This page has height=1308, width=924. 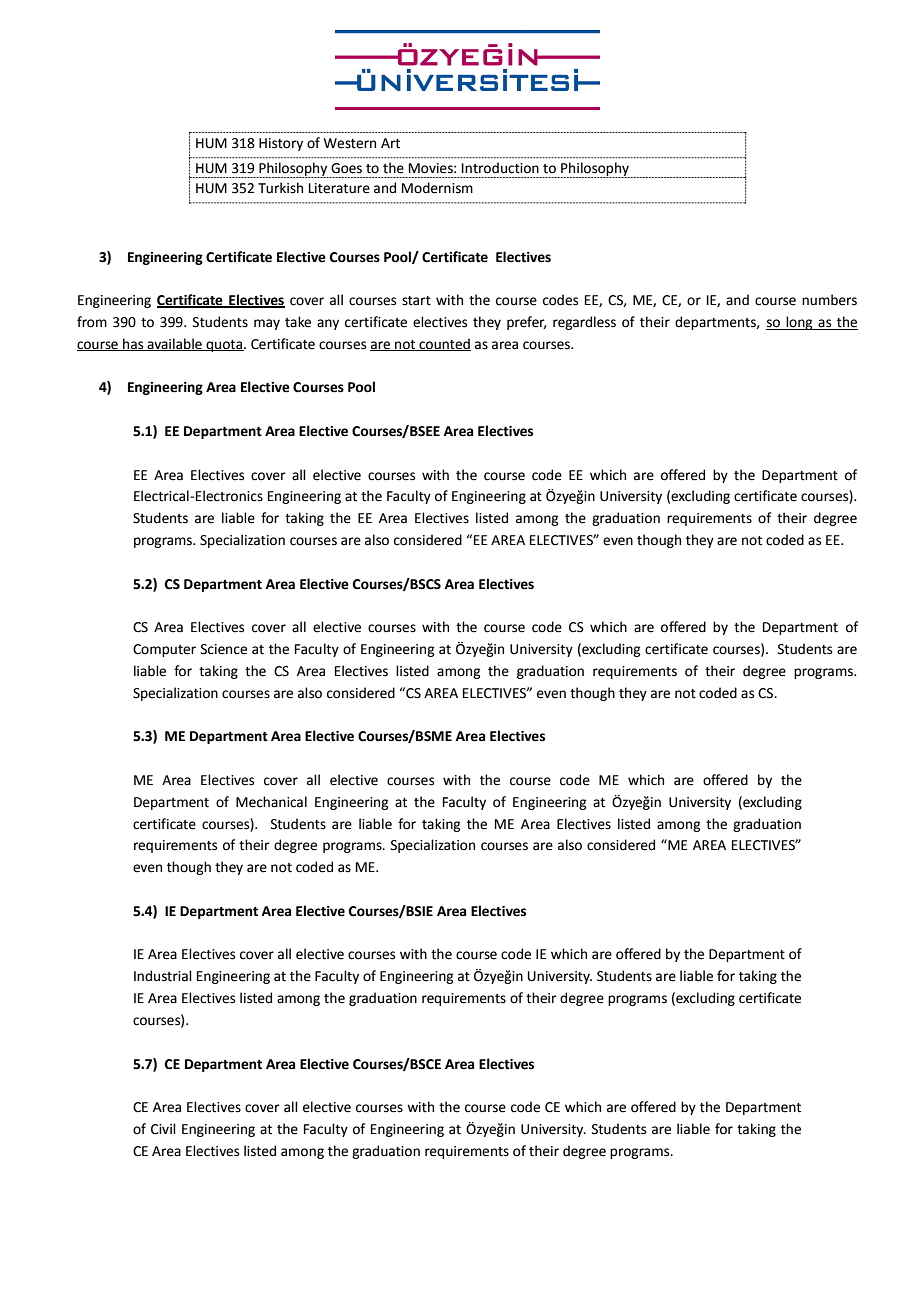 I want to click on Modernism, so click(x=437, y=188).
